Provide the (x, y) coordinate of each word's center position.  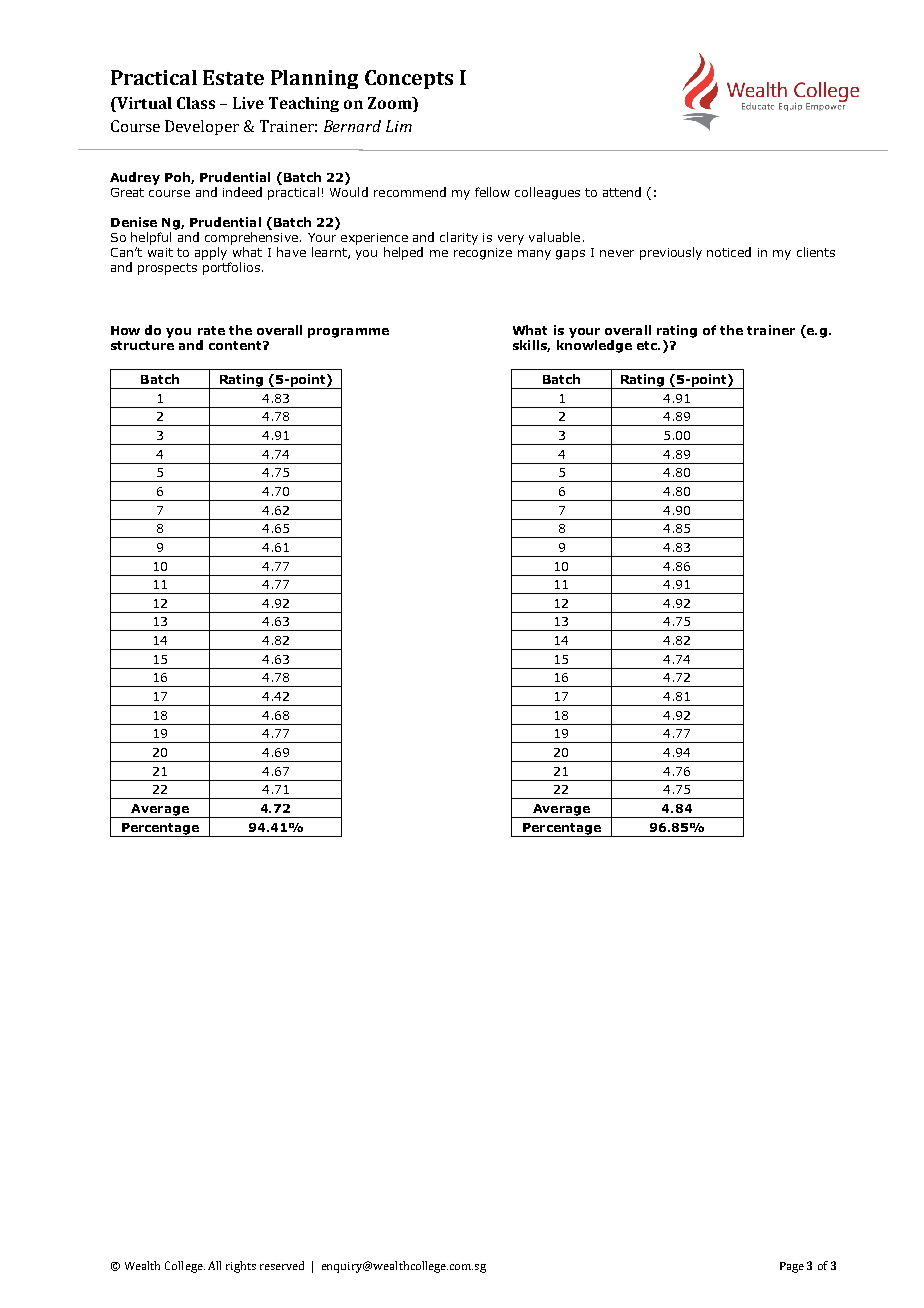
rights (241, 1267)
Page (792, 1267)
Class (196, 103)
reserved (282, 1265)
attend (622, 192)
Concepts (409, 79)
